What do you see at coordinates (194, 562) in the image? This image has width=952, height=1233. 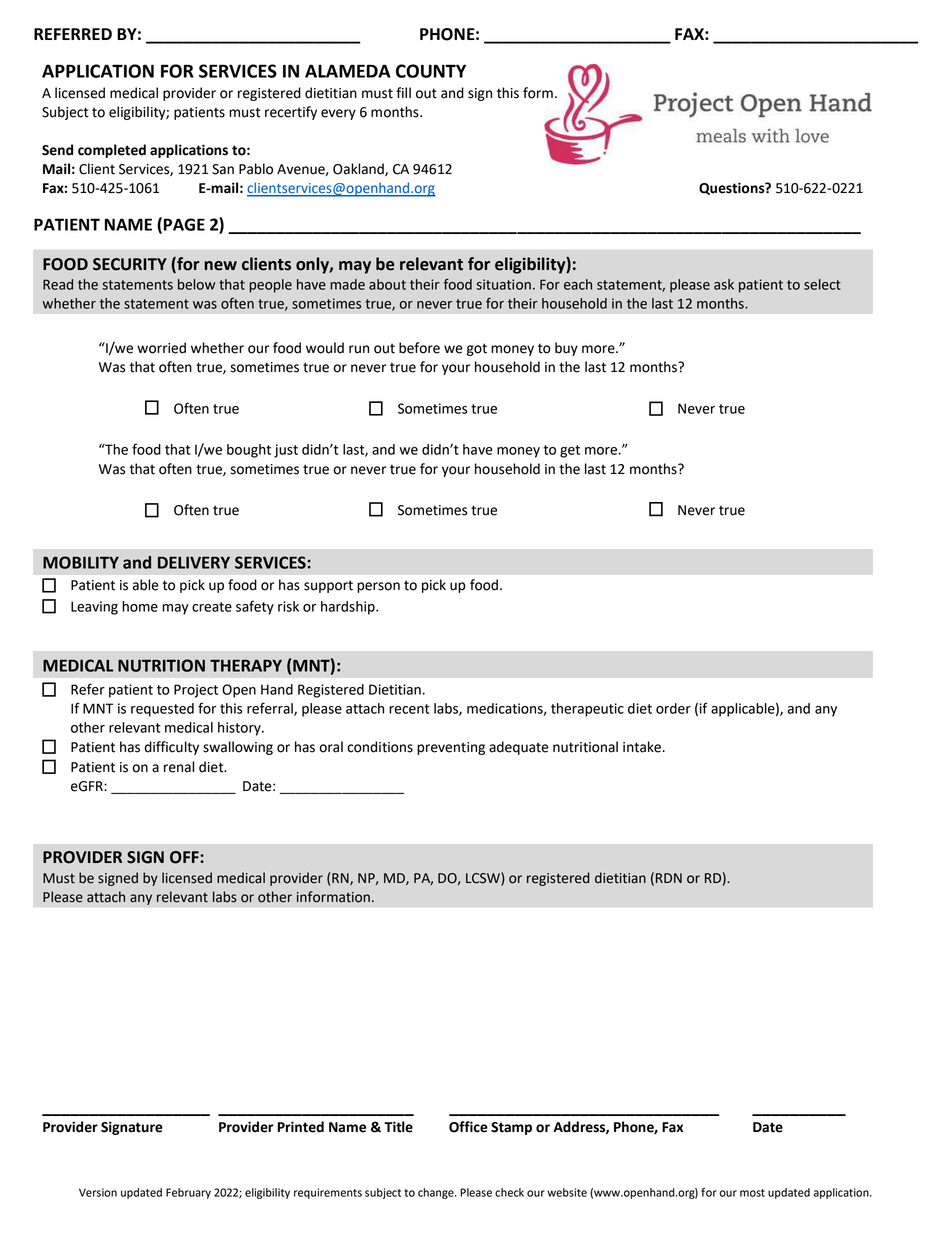 I see `DELIVERY` at bounding box center [194, 562].
